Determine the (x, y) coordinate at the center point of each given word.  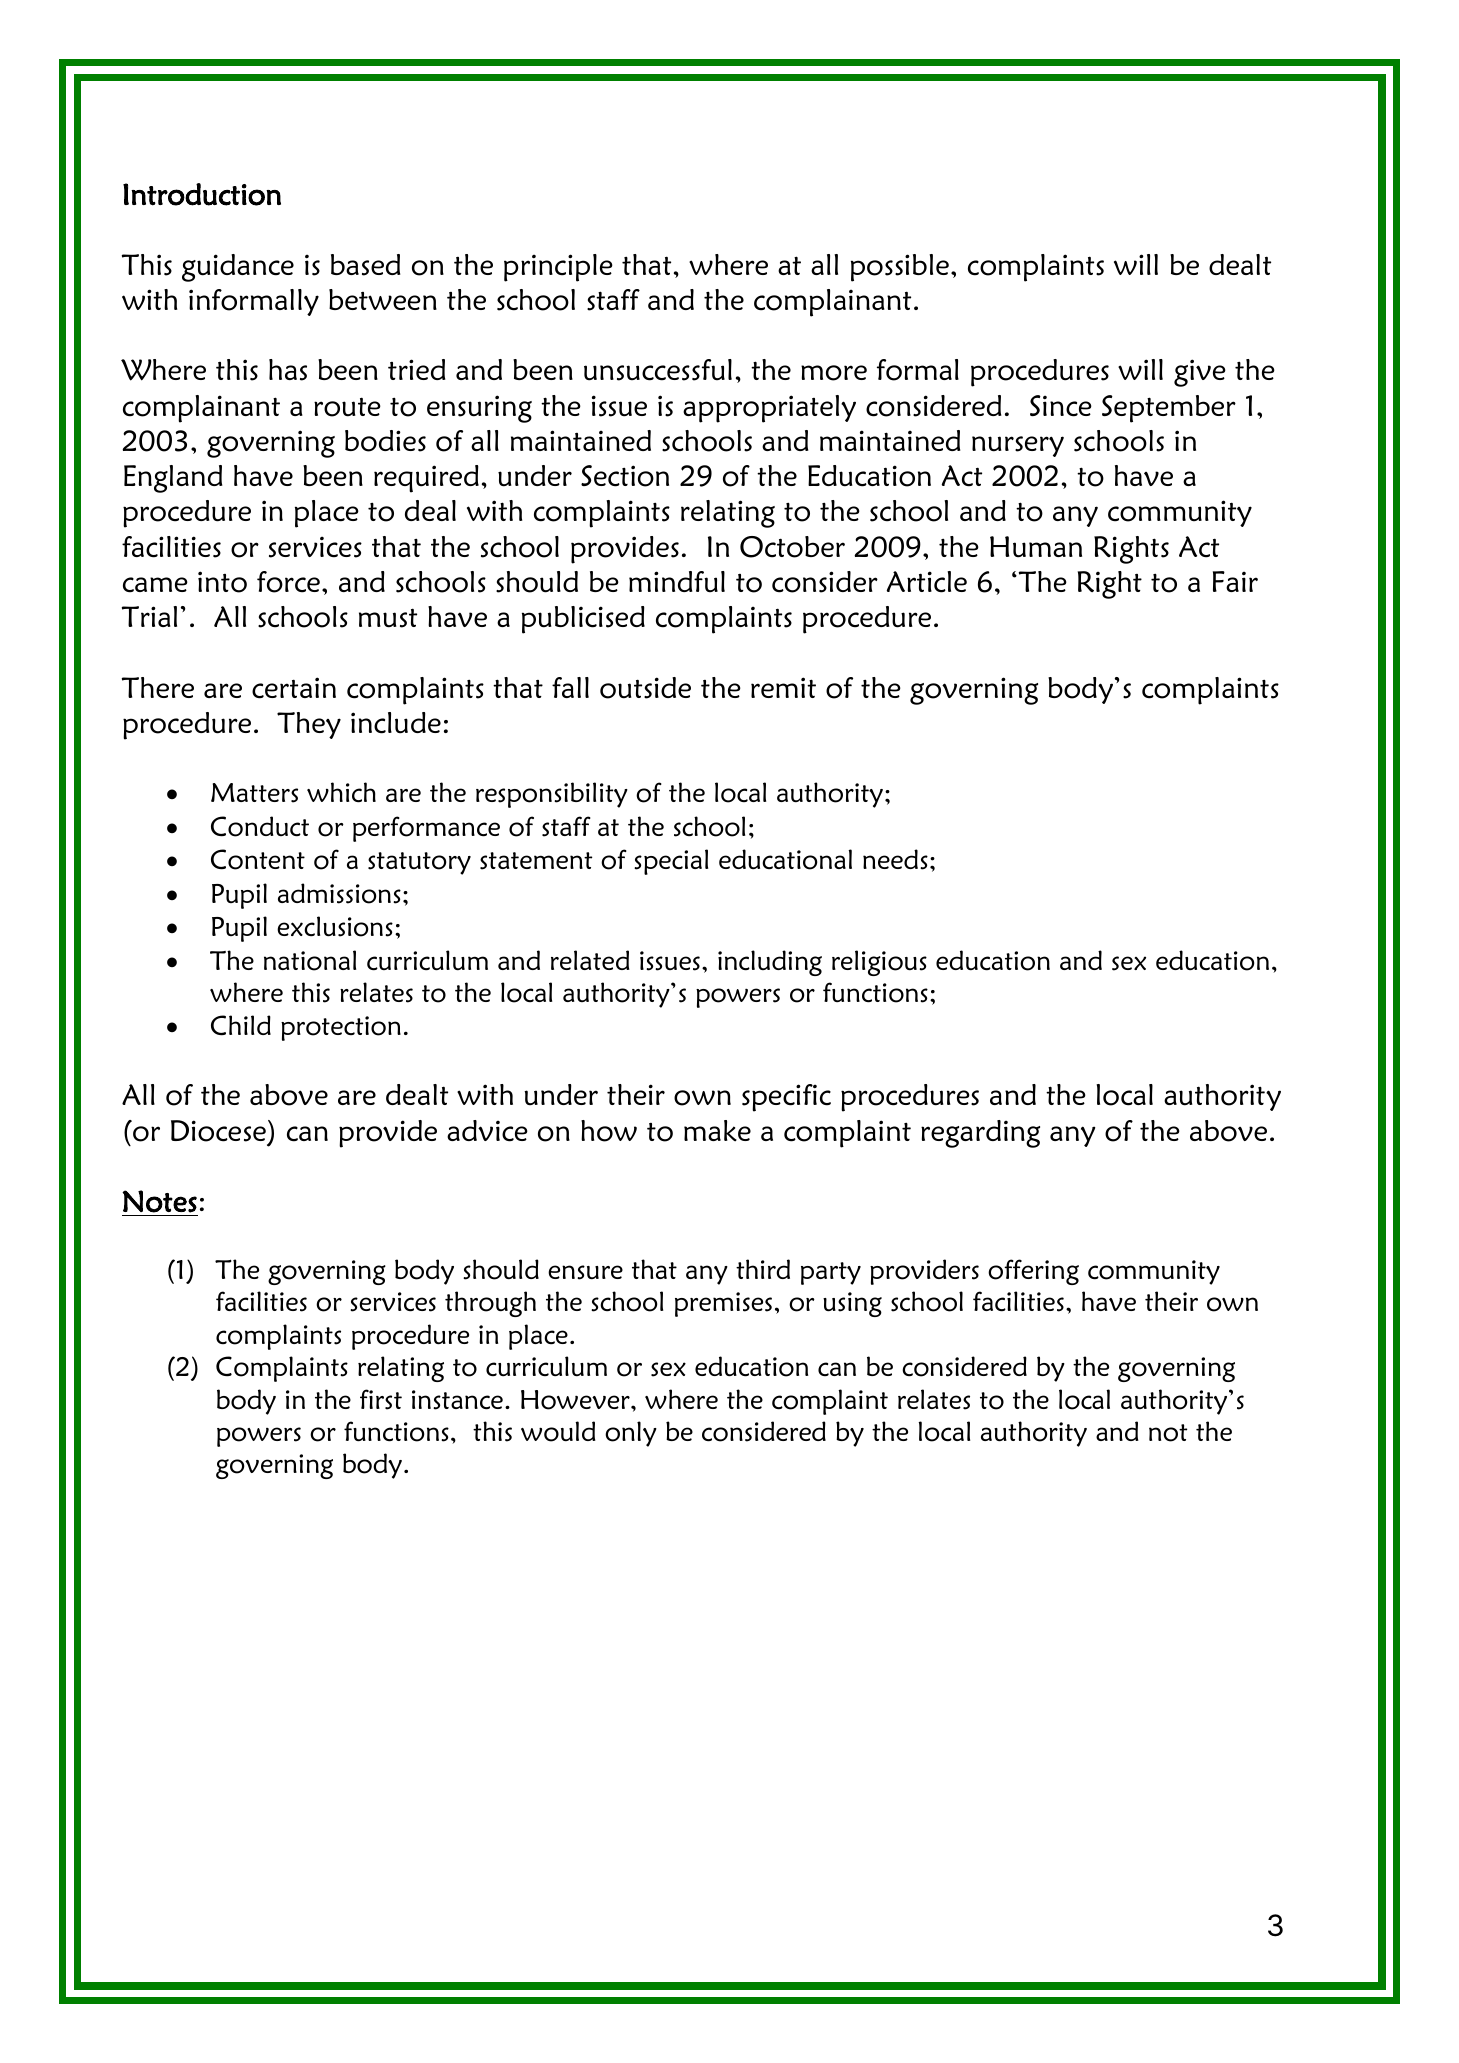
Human (1036, 547)
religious (879, 963)
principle (558, 268)
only (631, 1434)
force (288, 582)
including (770, 963)
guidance (238, 268)
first (381, 1399)
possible (900, 268)
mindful (677, 582)
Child (241, 1025)
